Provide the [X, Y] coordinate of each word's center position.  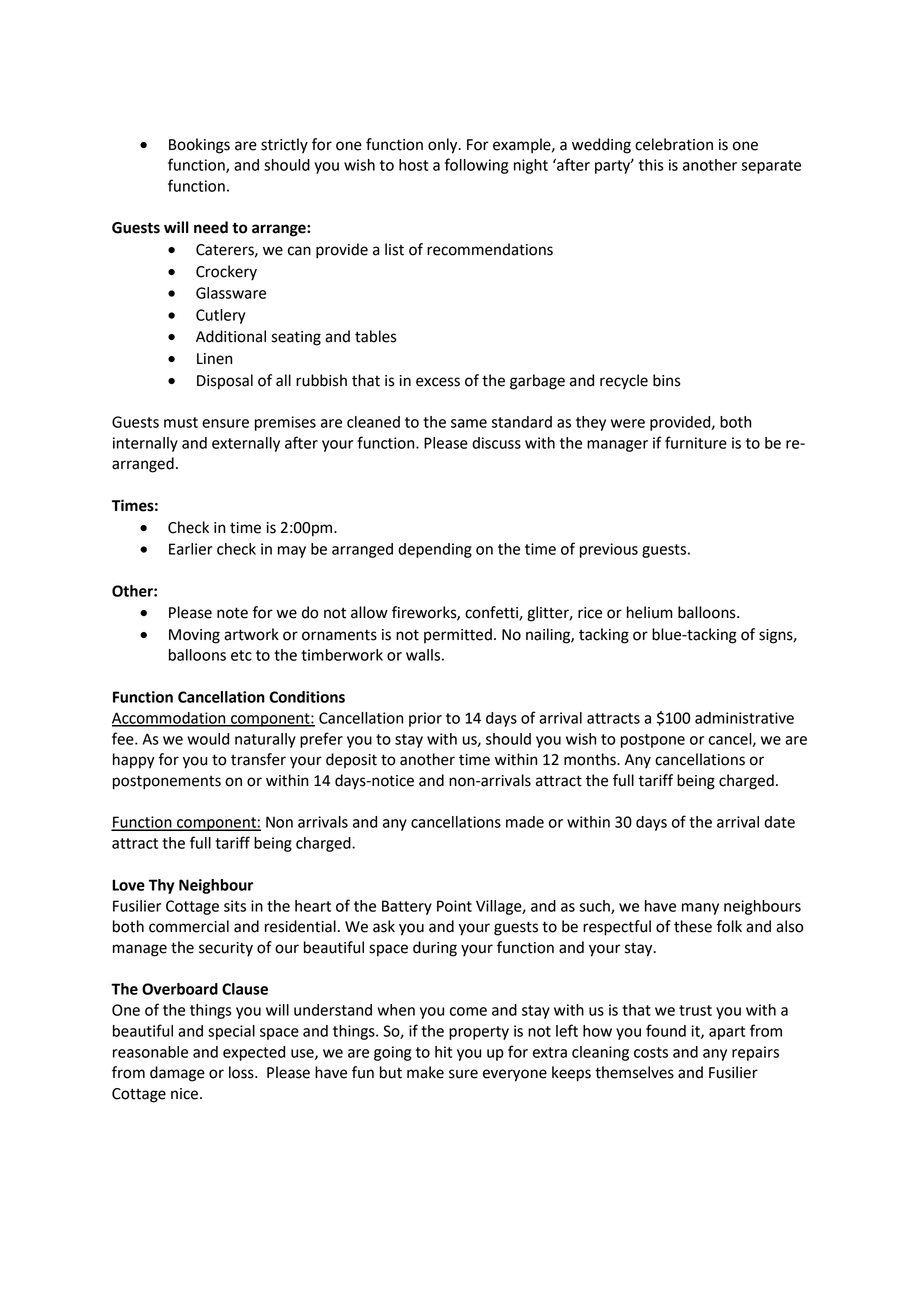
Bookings [199, 146]
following [476, 166]
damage [177, 1074]
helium [650, 612]
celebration [674, 144]
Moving [194, 636]
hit [443, 1052]
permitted [458, 635]
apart [727, 1033]
